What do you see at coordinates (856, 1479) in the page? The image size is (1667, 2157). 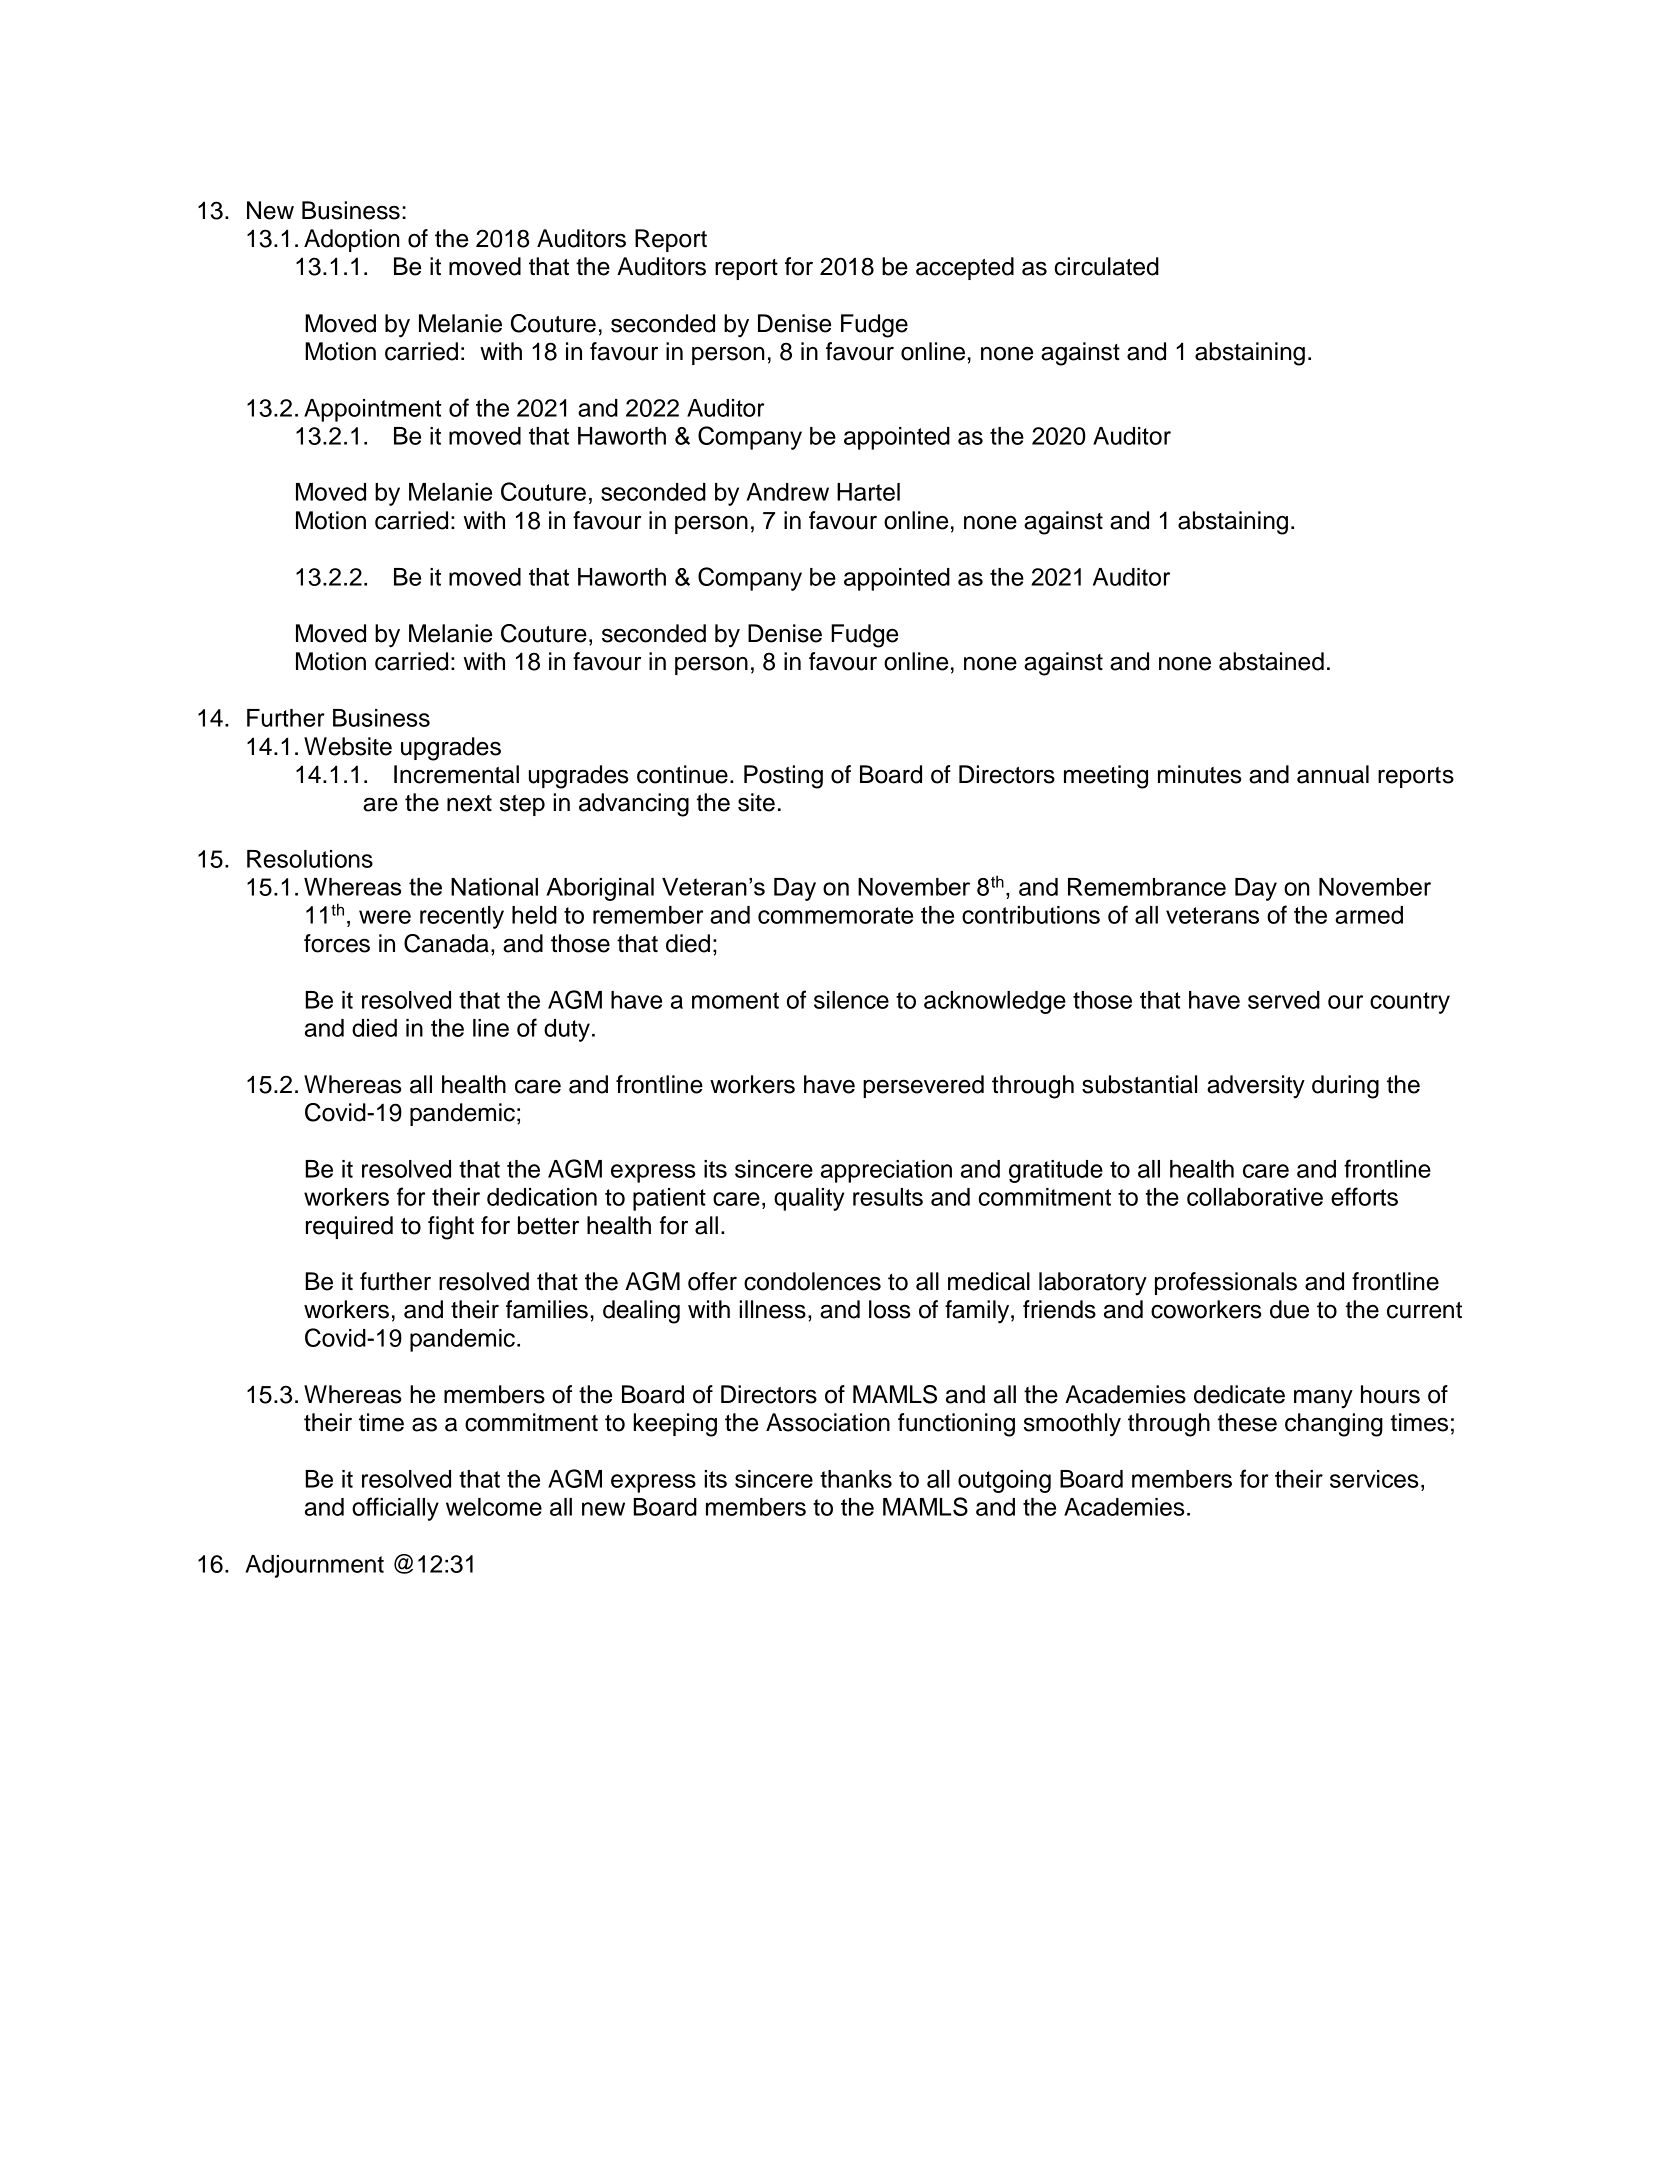 I see `thanks` at bounding box center [856, 1479].
